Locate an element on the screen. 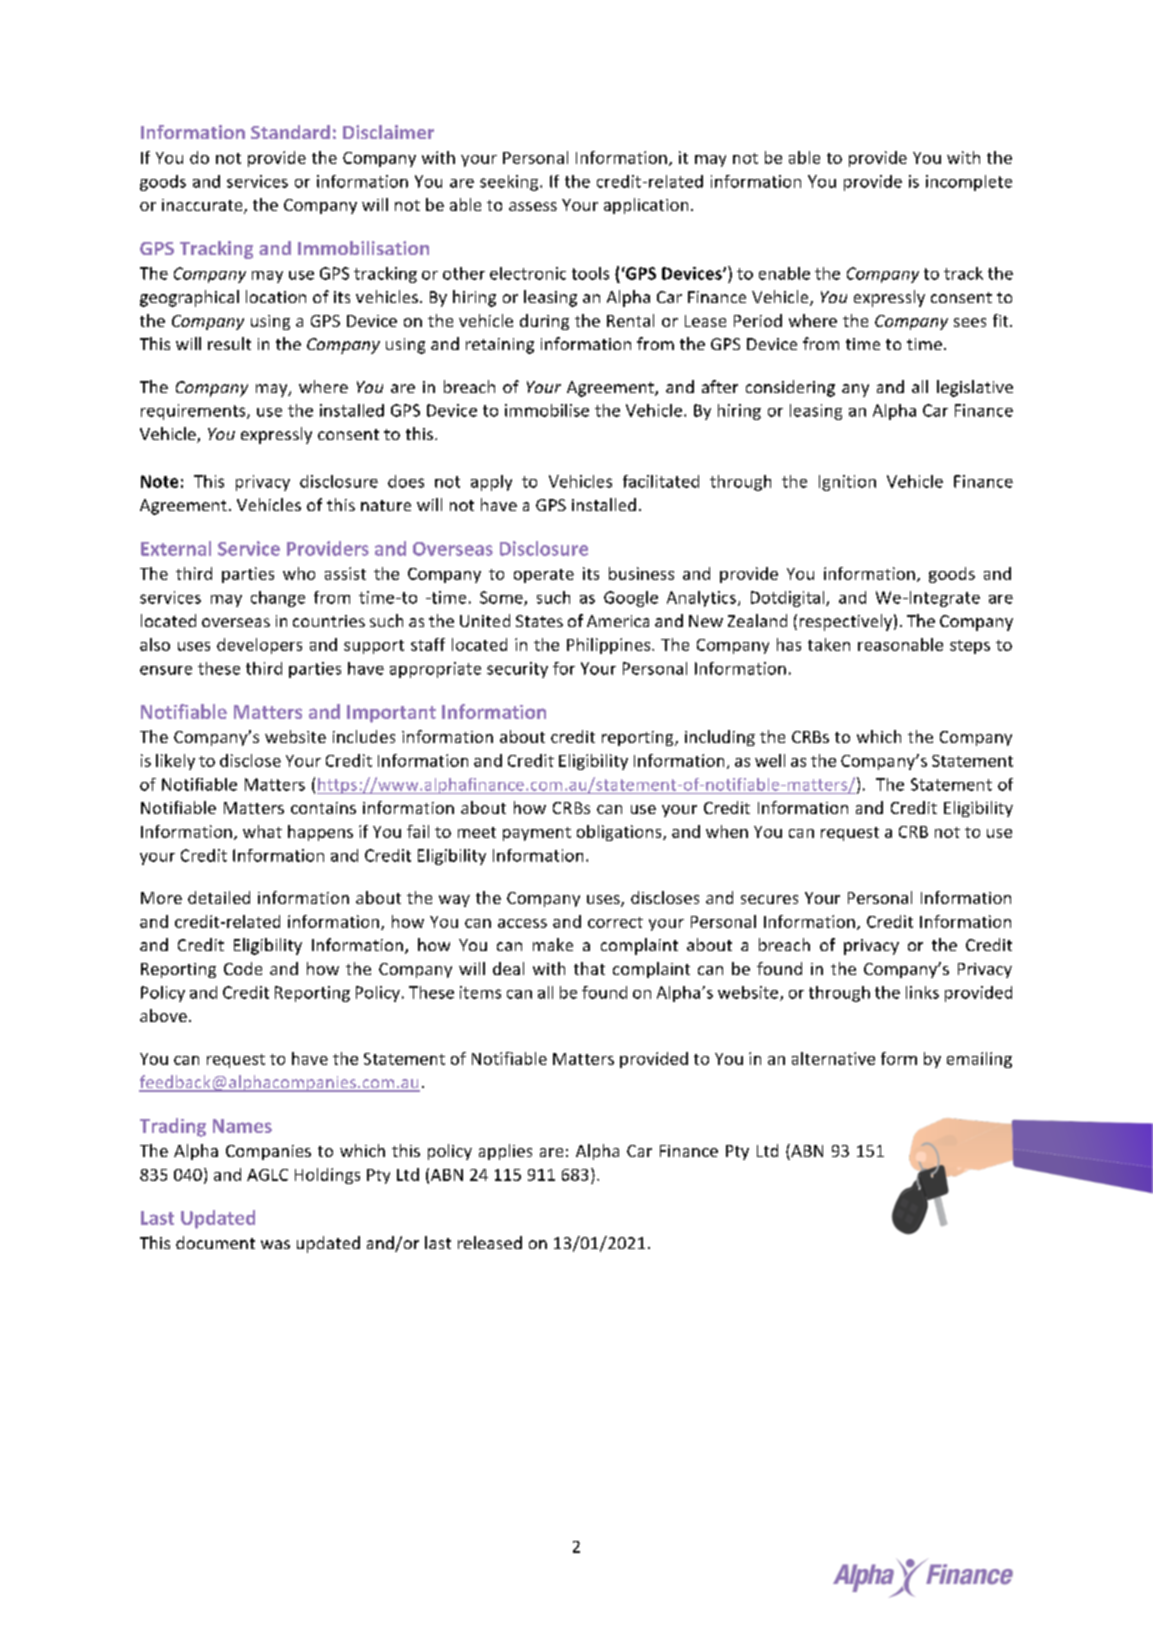 Image resolution: width=1153 pixels, height=1631 pixels. was is located at coordinates (275, 1244).
